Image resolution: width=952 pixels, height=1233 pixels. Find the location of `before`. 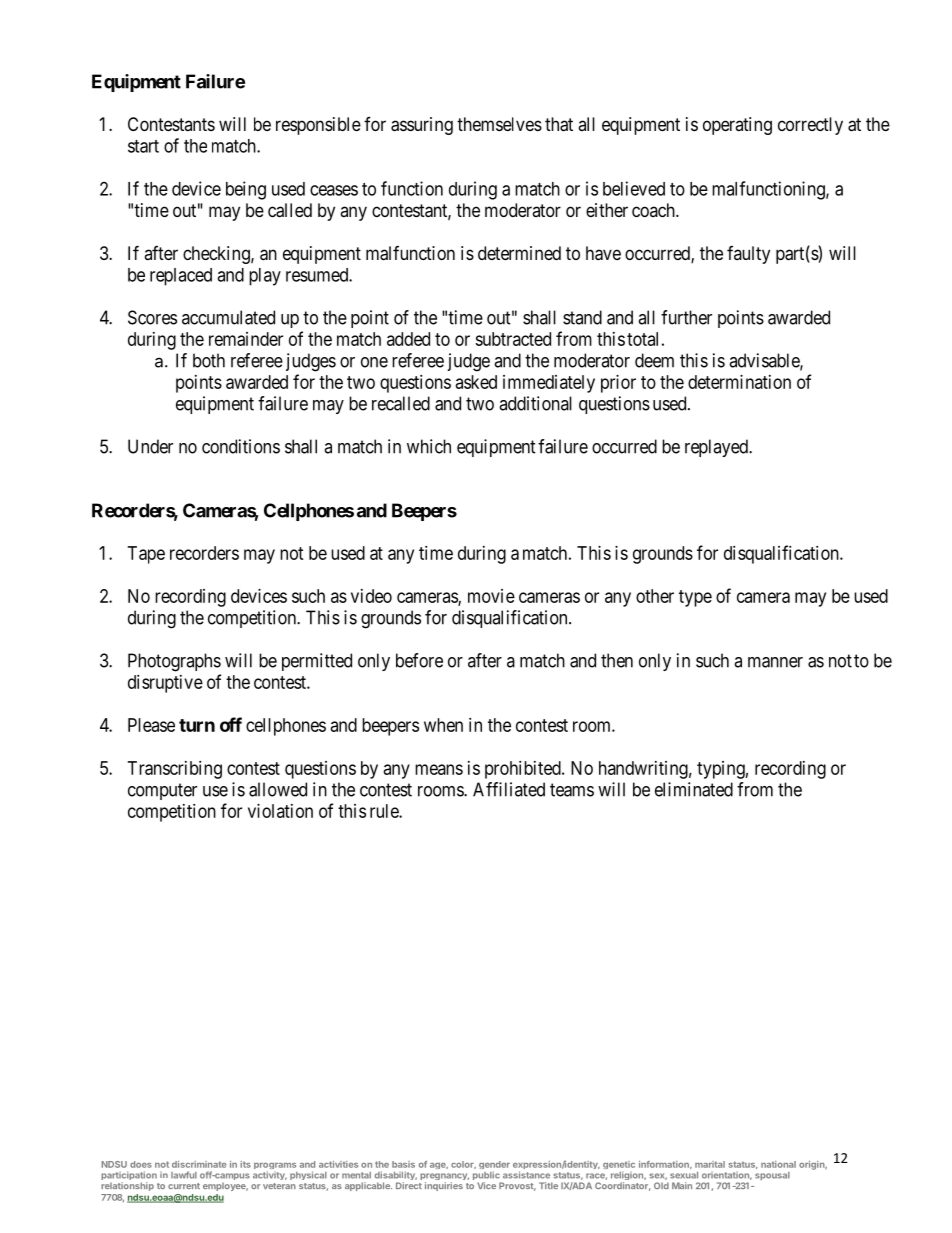

before is located at coordinates (419, 660).
